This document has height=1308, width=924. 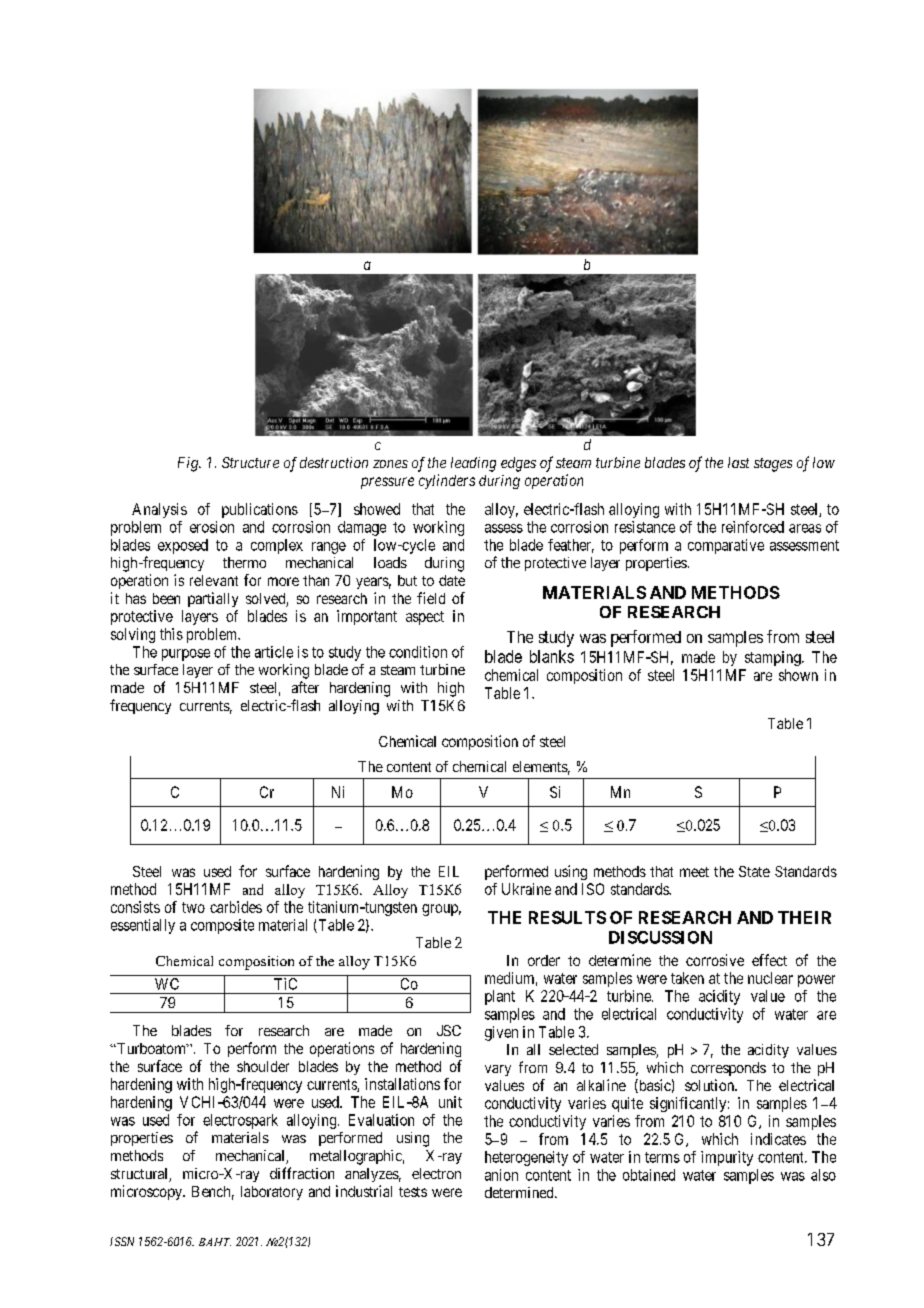 What do you see at coordinates (738, 462) in the document?
I see `last` at bounding box center [738, 462].
